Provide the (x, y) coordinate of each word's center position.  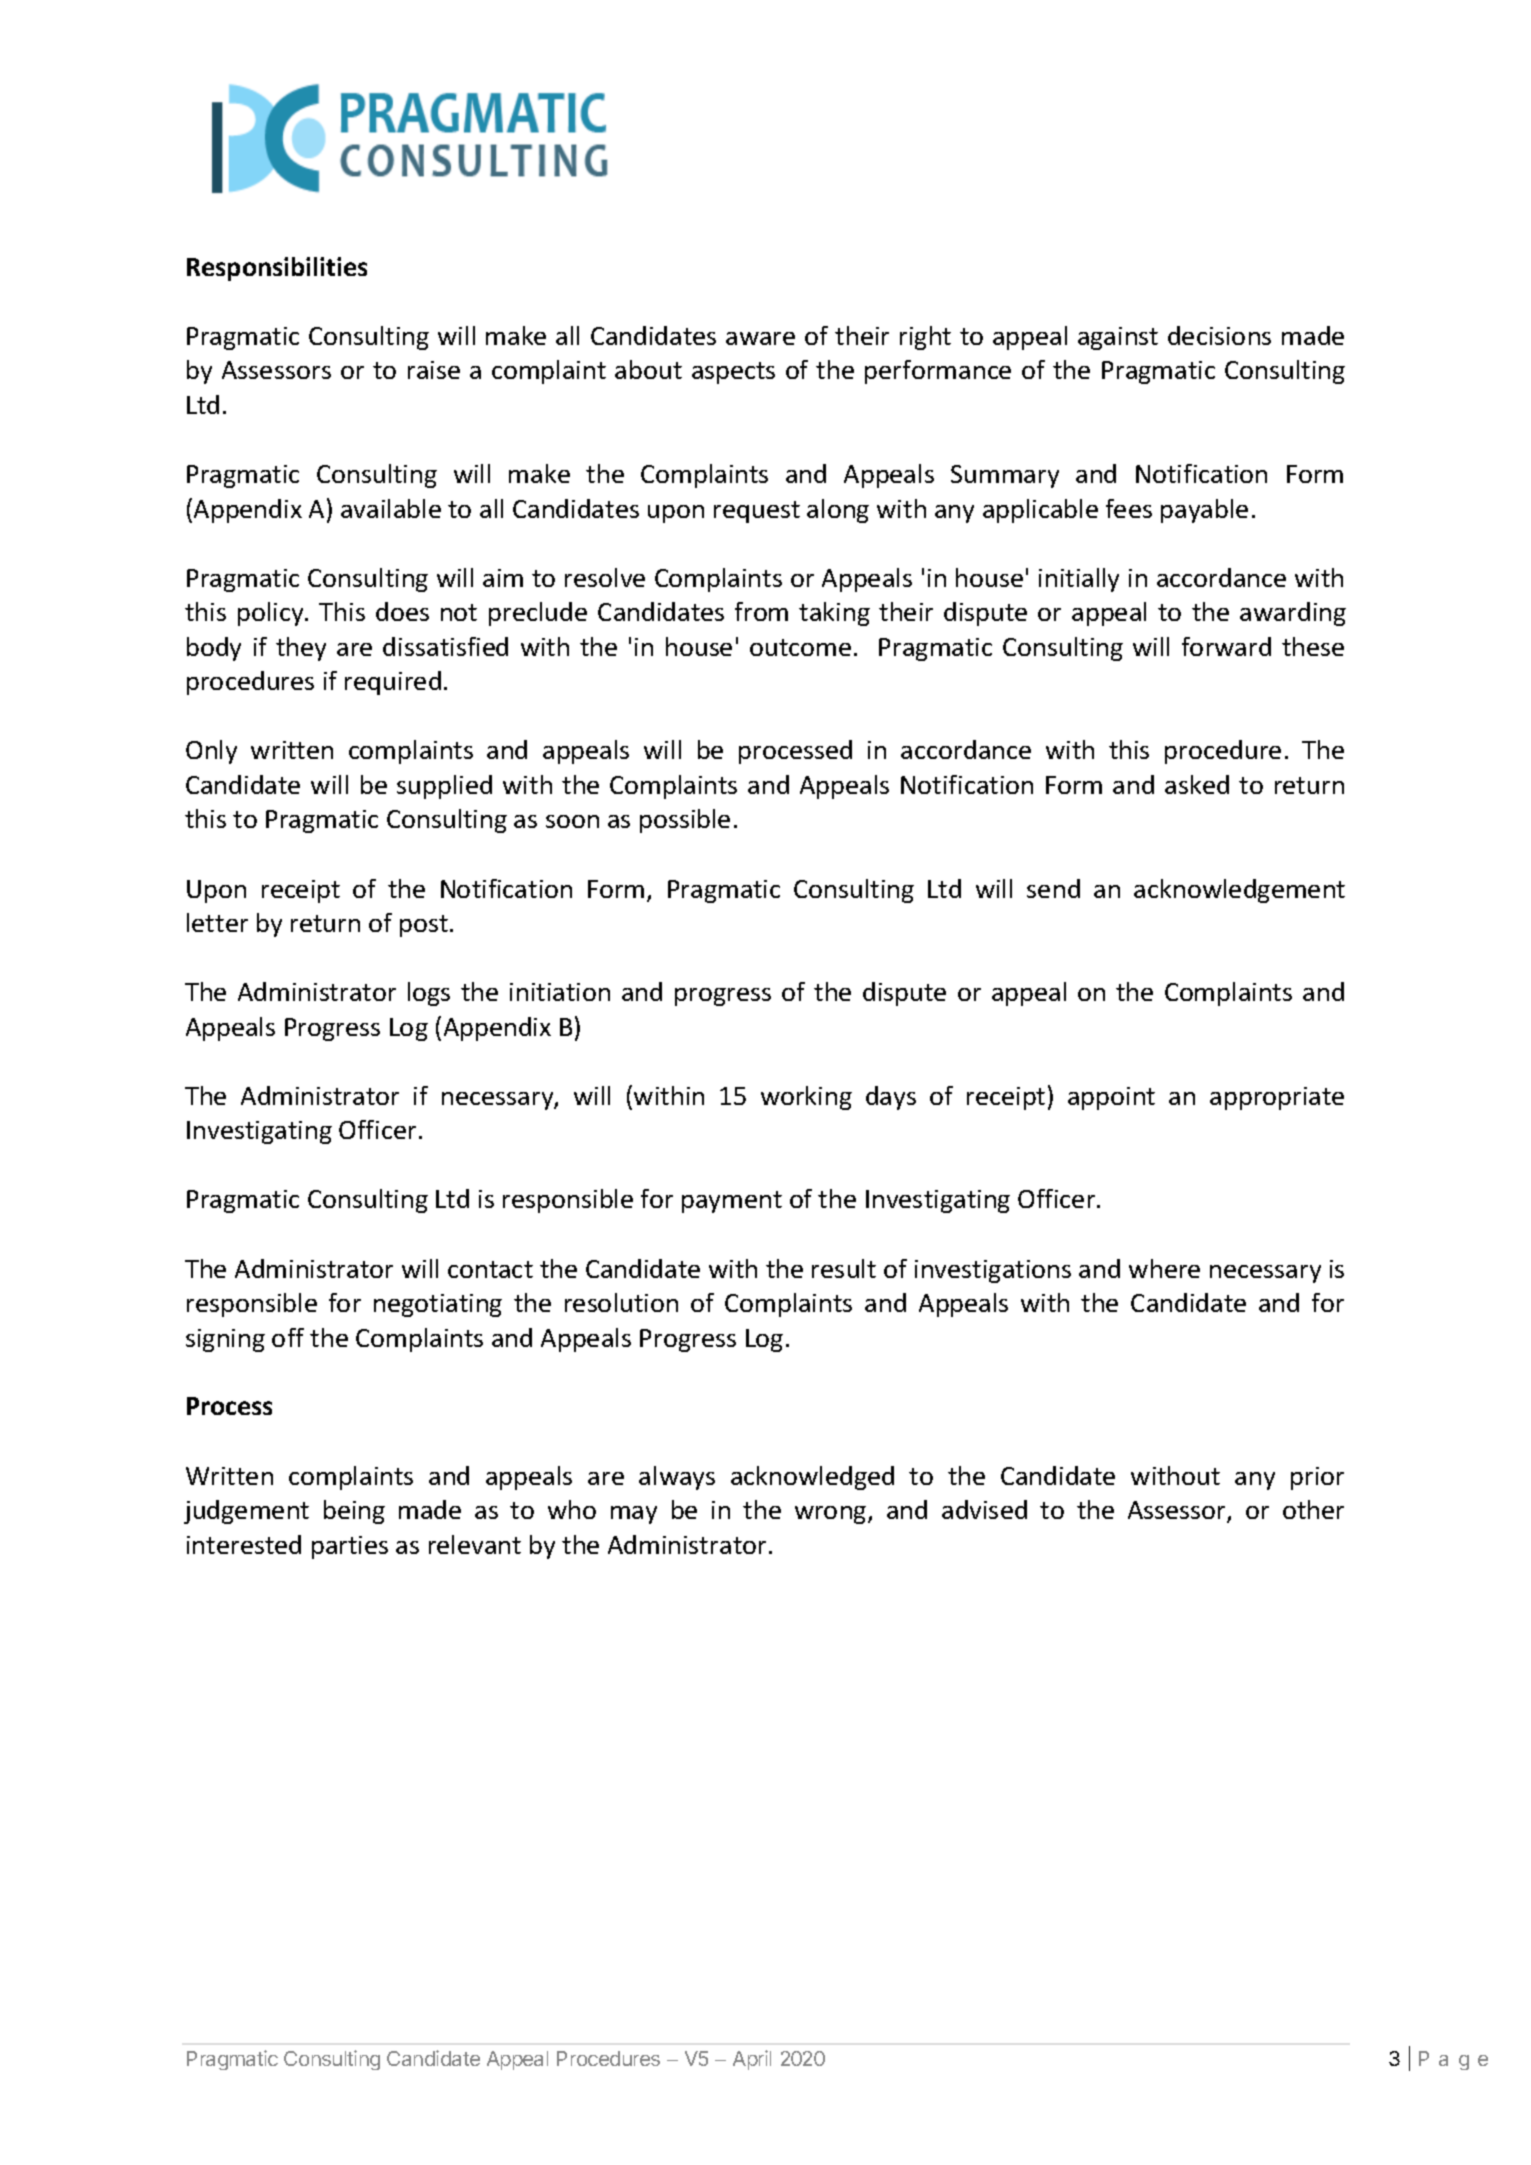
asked (1197, 784)
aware (760, 338)
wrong (832, 1515)
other (1313, 1509)
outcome (800, 647)
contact (490, 1269)
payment (732, 1202)
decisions (1219, 335)
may (634, 1515)
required (393, 683)
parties (350, 1547)
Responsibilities (277, 269)
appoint (1111, 1098)
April (752, 2060)
